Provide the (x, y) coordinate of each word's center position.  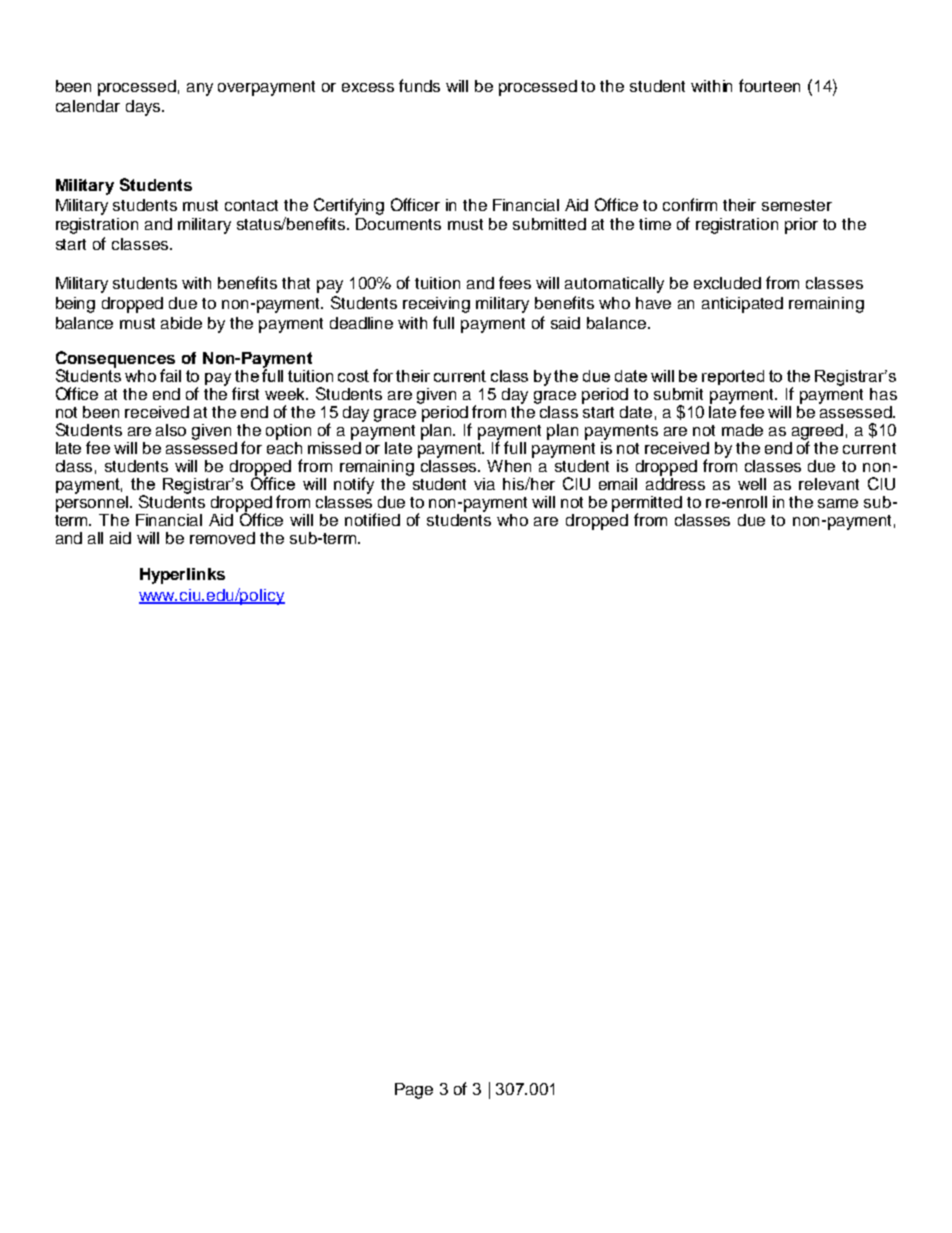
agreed (817, 433)
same (838, 503)
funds (419, 85)
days (144, 108)
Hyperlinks (182, 576)
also (171, 430)
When (510, 464)
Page (414, 1091)
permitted (647, 505)
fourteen (769, 85)
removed (222, 538)
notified (372, 519)
